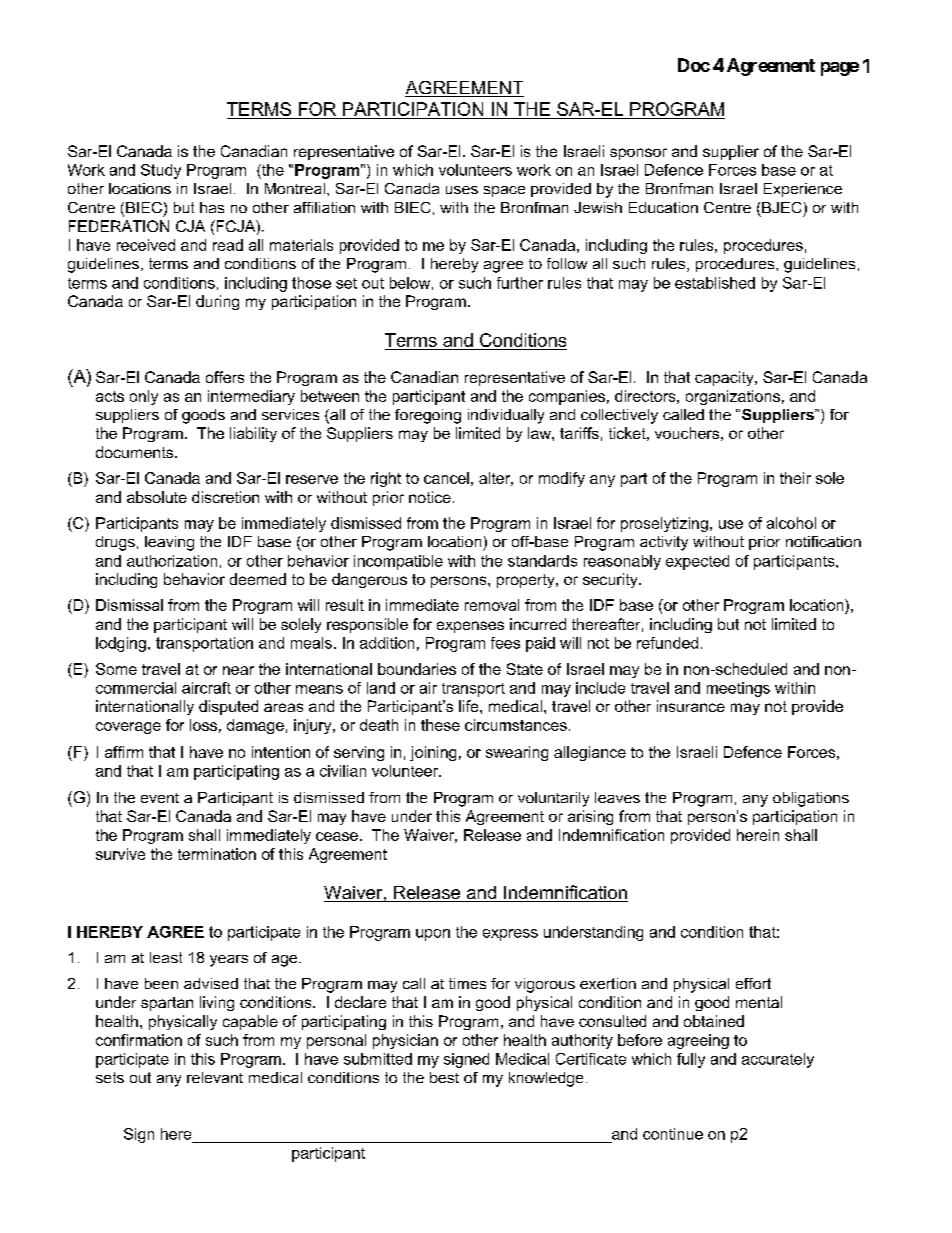  I want to click on Study, so click(161, 171).
